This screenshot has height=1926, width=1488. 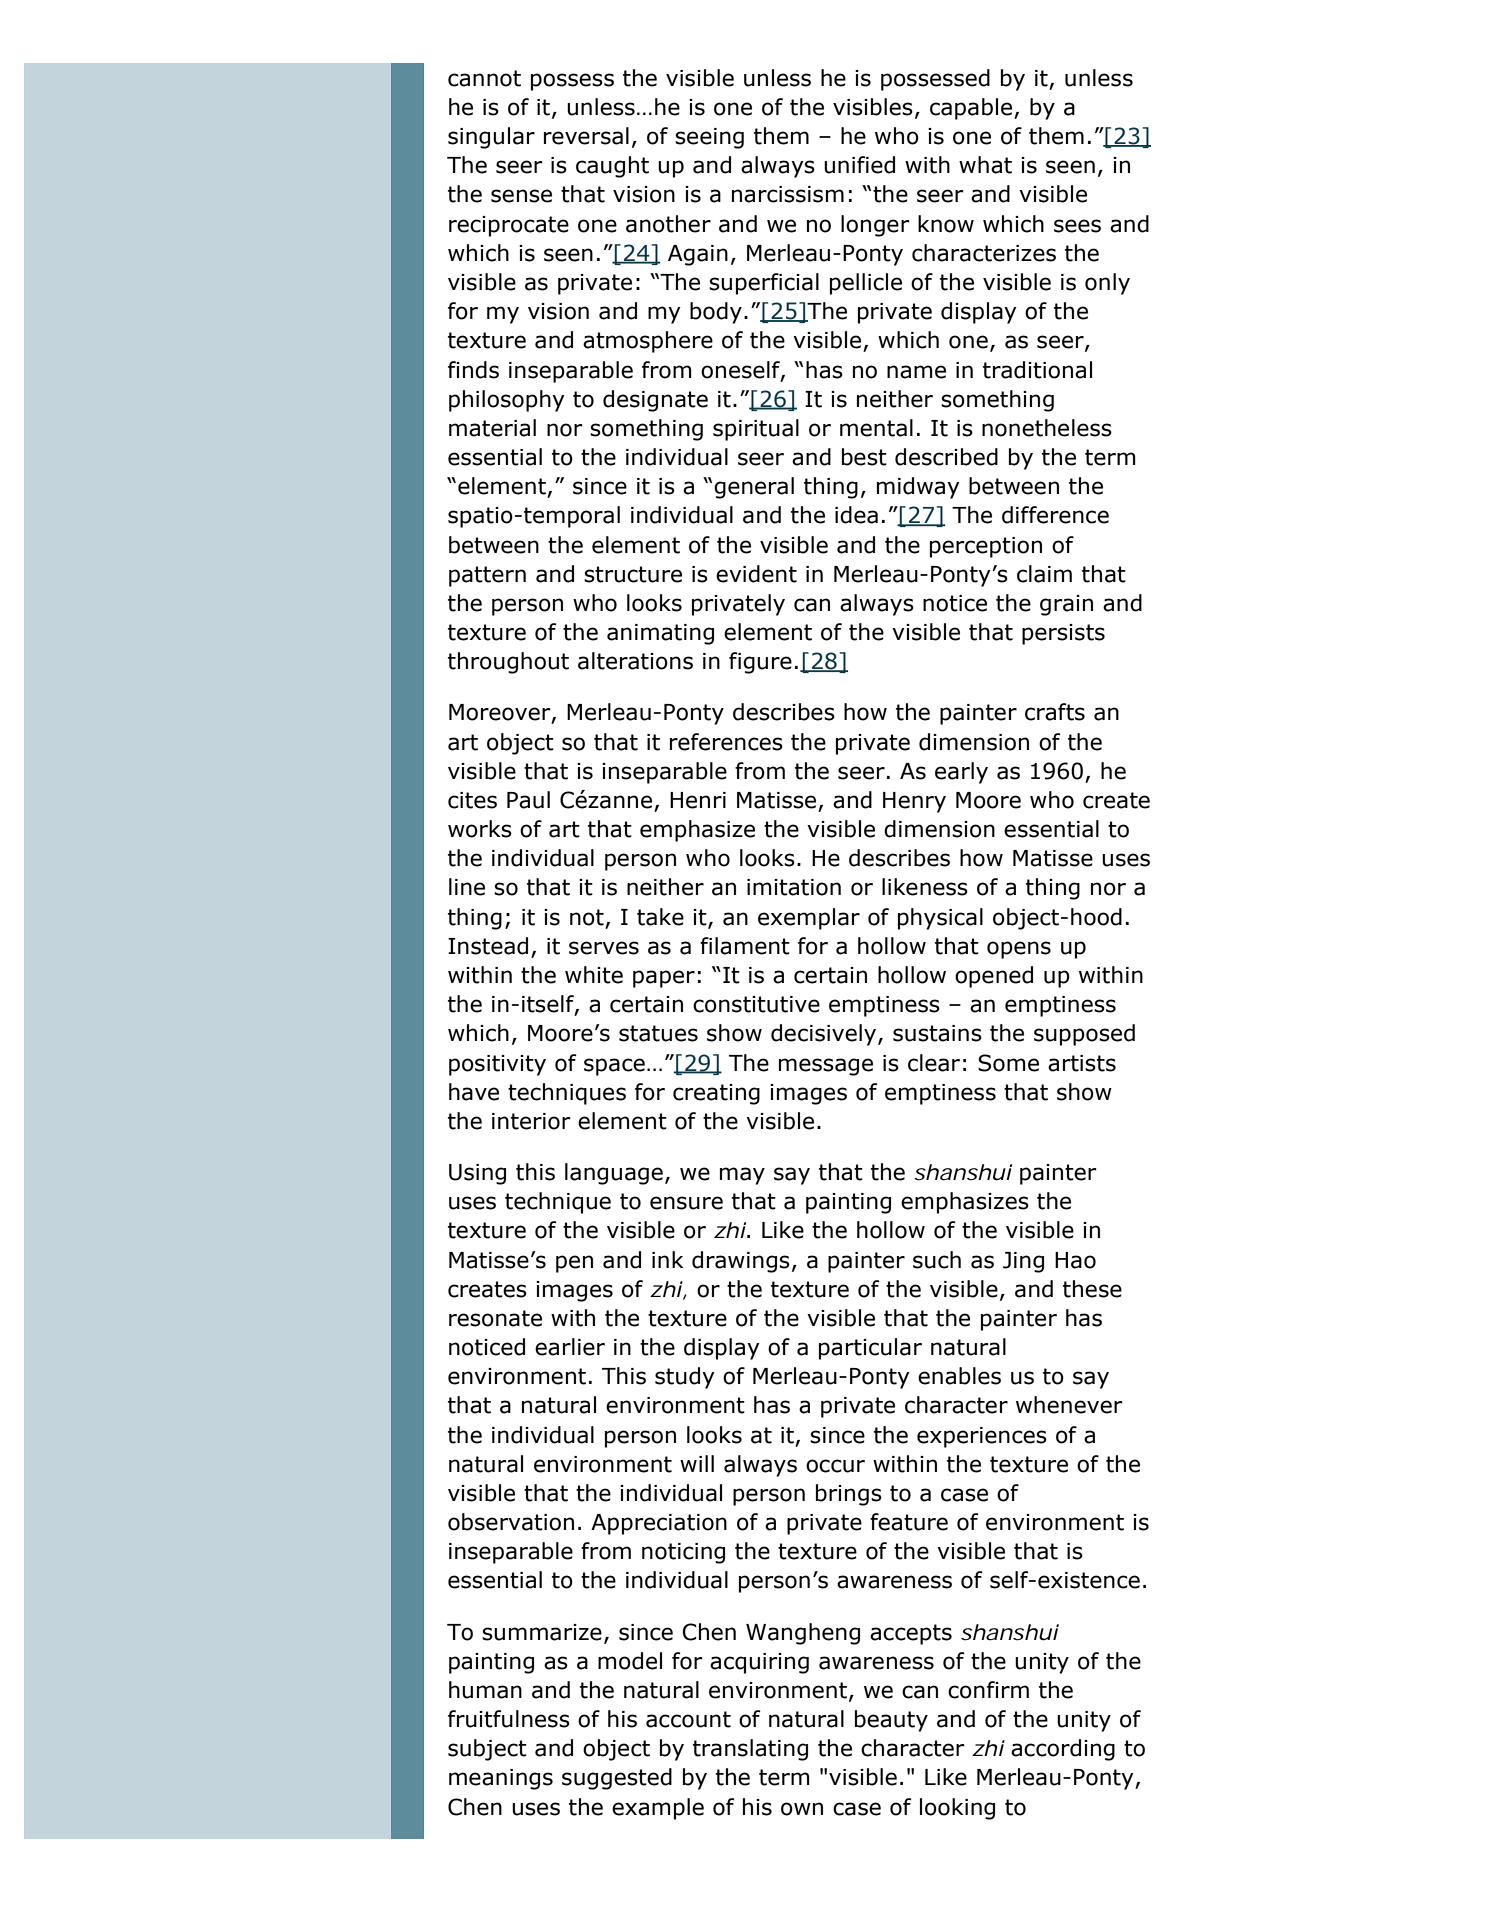 What do you see at coordinates (1019, 950) in the screenshot?
I see `opens` at bounding box center [1019, 950].
